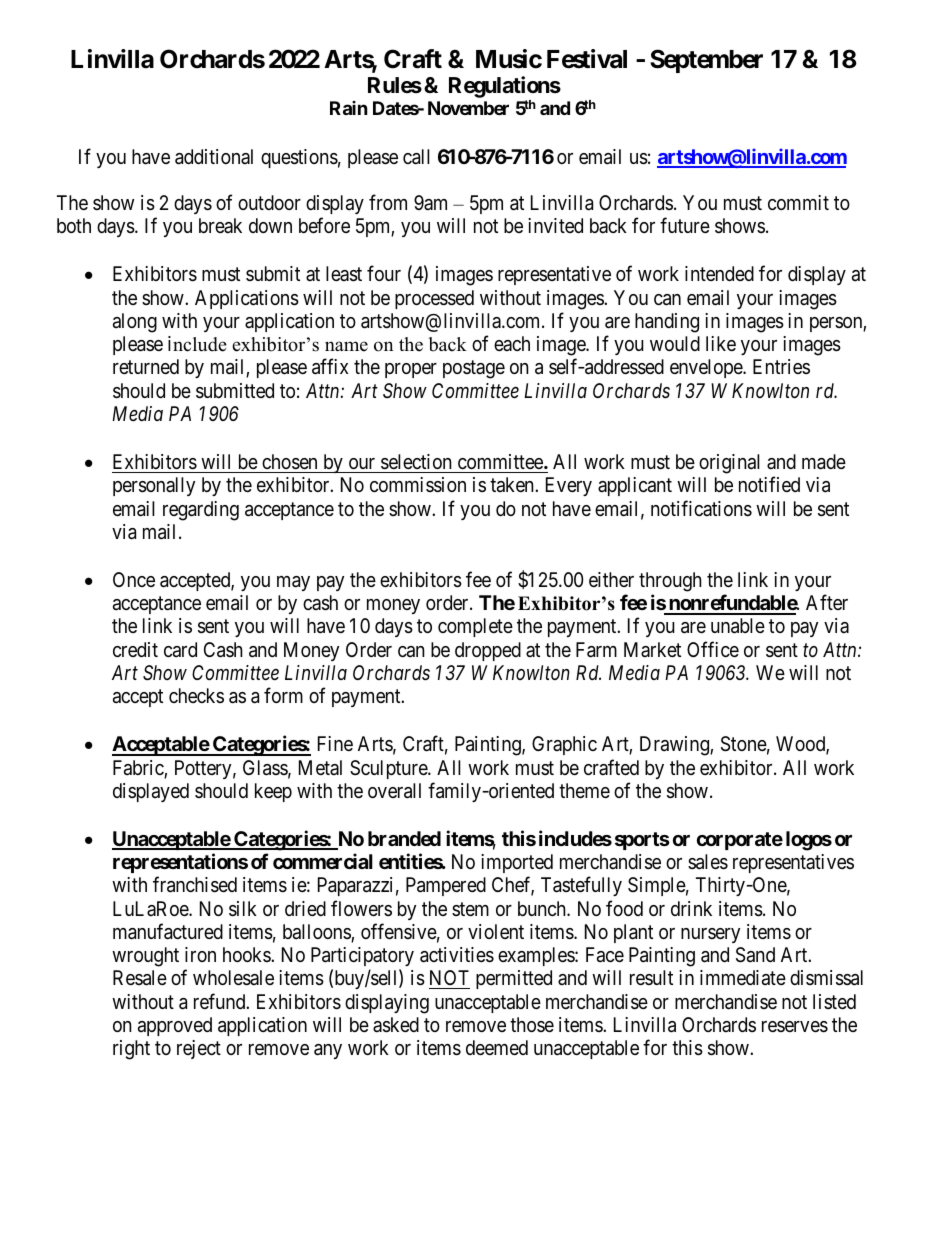  I want to click on along, so click(135, 323).
